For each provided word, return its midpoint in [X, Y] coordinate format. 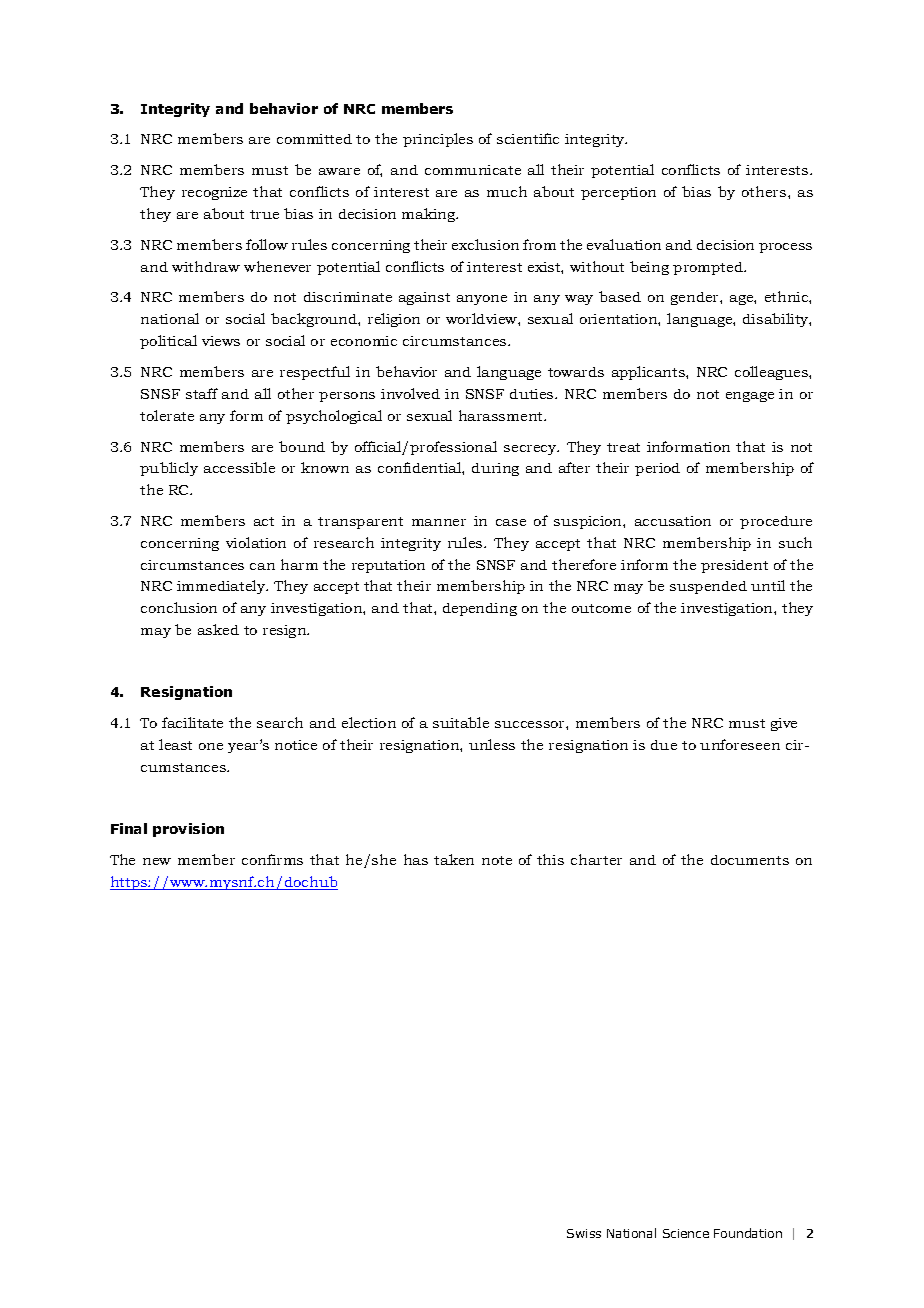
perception [618, 193]
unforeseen [740, 744]
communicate [473, 170]
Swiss [584, 1233]
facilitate [192, 722]
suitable [461, 722]
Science [686, 1233]
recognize [214, 193]
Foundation [748, 1233]
